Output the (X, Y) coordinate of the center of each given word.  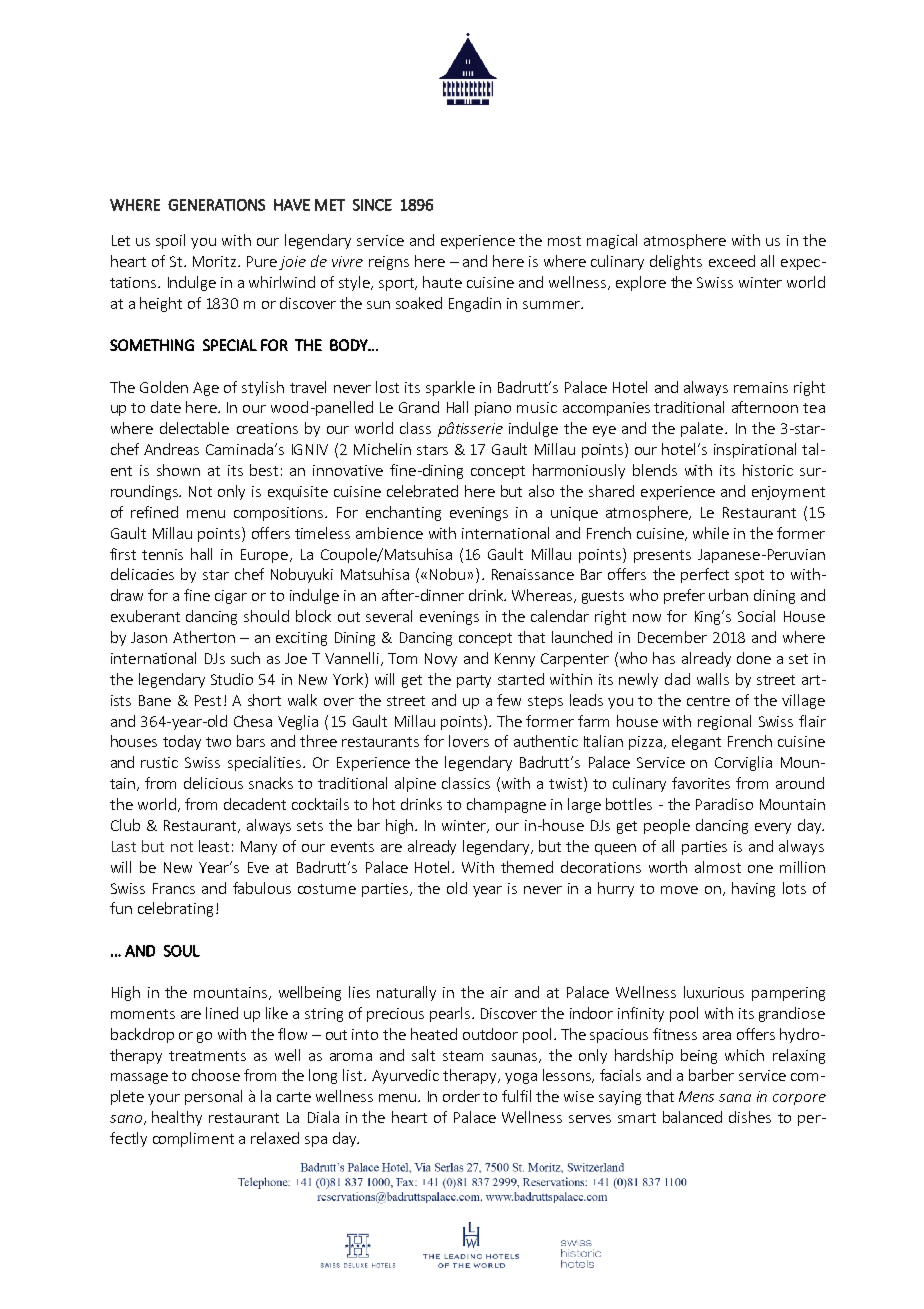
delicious (213, 783)
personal (213, 1097)
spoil (170, 241)
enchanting (403, 513)
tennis (162, 554)
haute (442, 282)
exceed (732, 261)
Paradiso (724, 804)
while (711, 533)
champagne (506, 805)
